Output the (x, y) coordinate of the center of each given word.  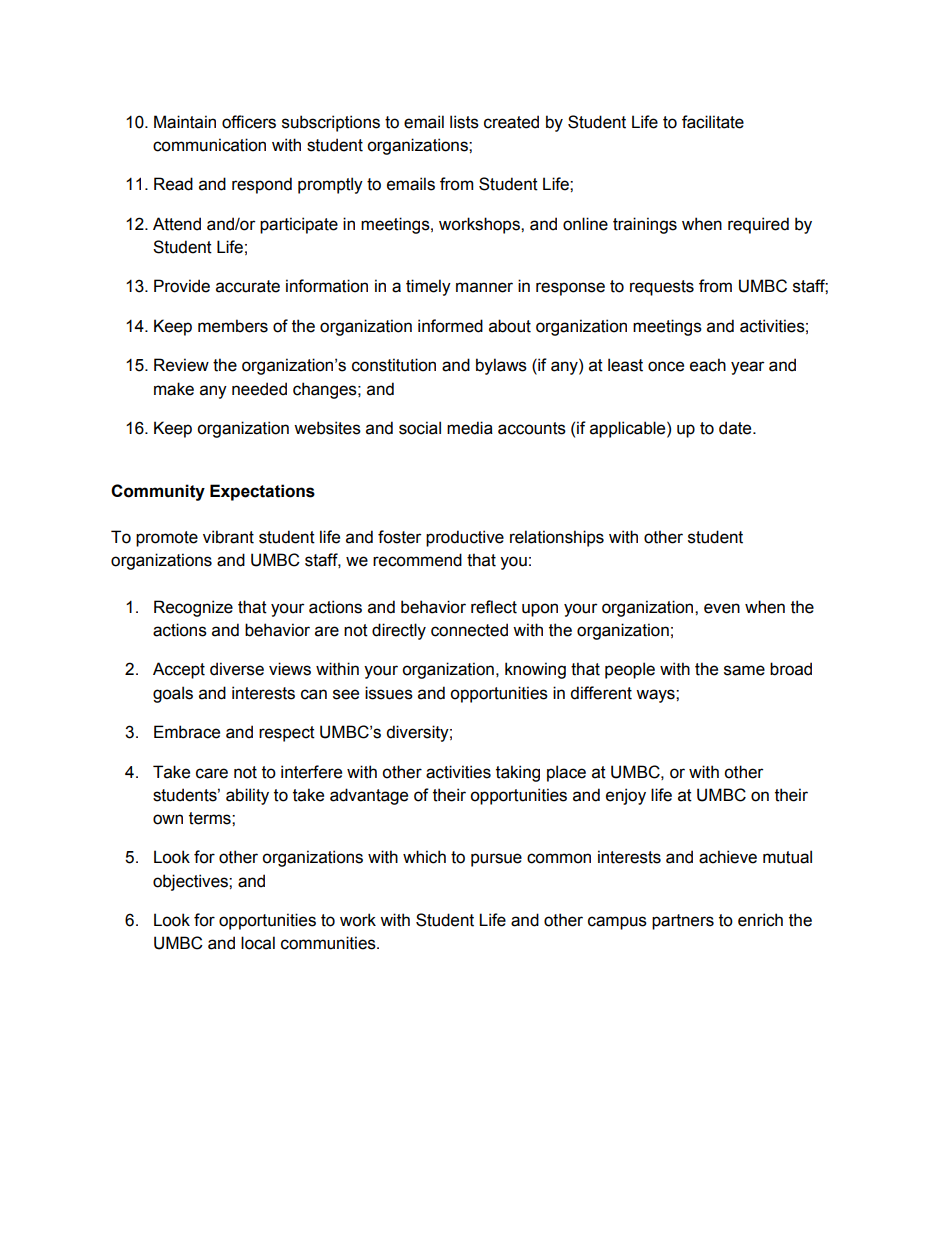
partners (683, 922)
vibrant (228, 537)
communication (209, 145)
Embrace (187, 732)
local (258, 943)
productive (465, 538)
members (233, 326)
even (722, 608)
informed (450, 326)
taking (518, 773)
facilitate (713, 122)
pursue (496, 860)
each (708, 365)
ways (656, 696)
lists (464, 122)
